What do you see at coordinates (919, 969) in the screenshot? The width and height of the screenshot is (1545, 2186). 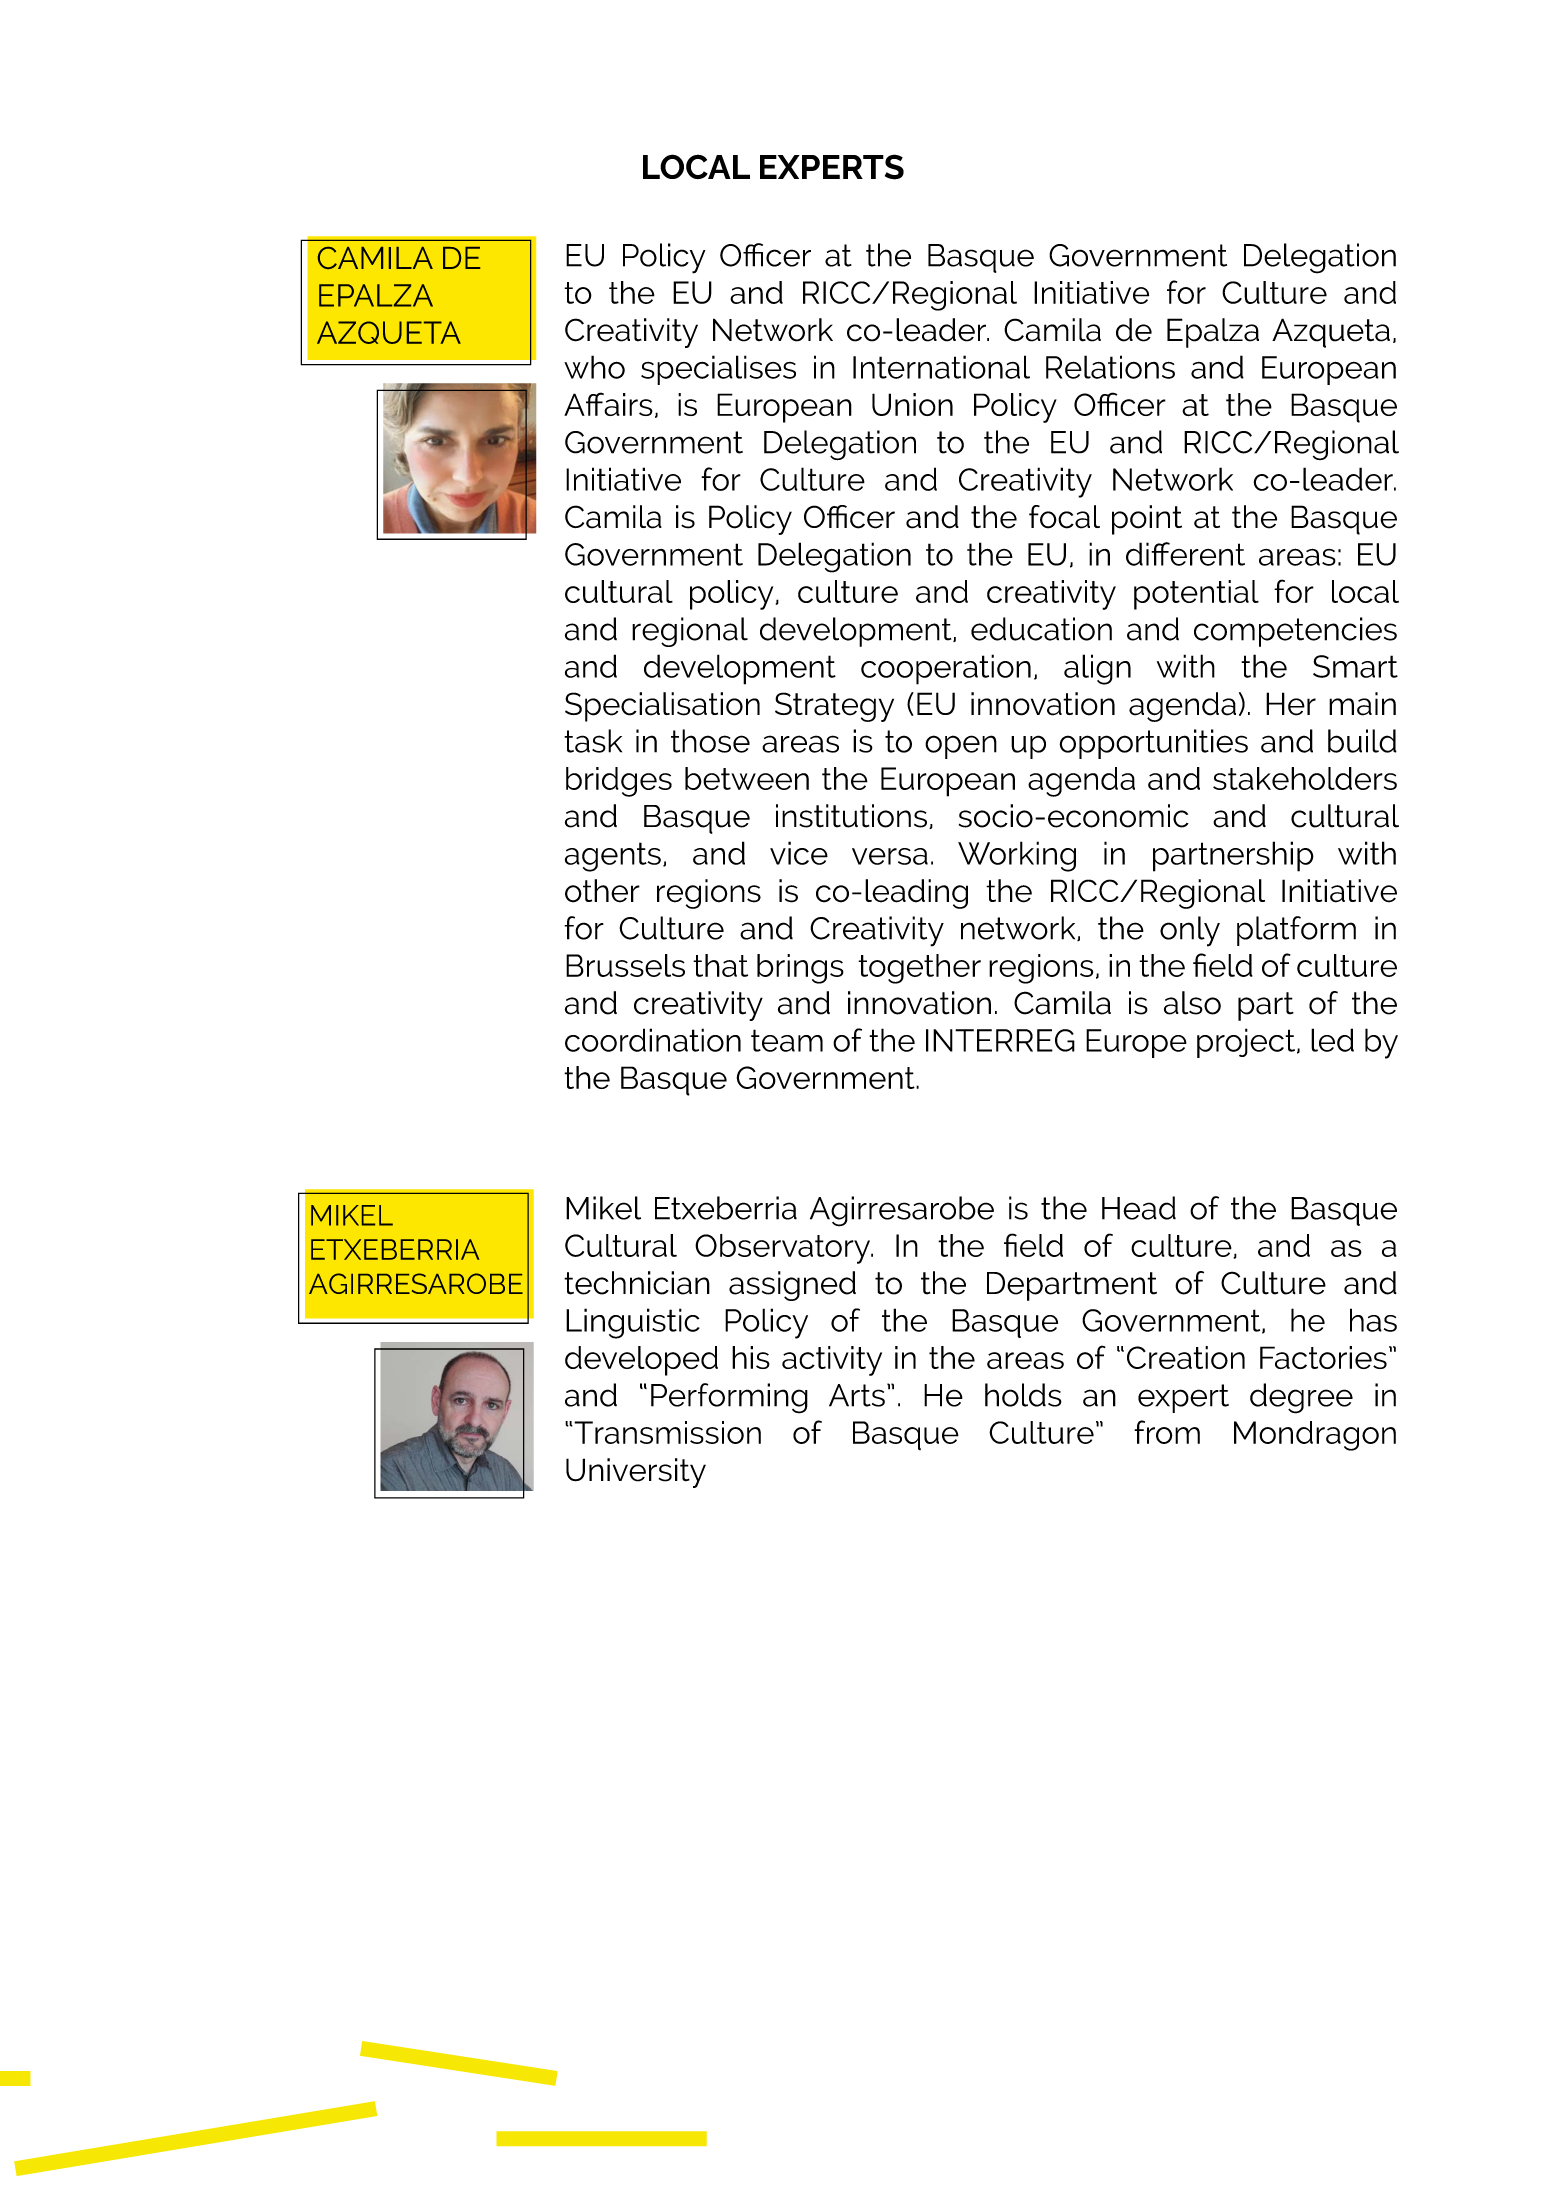 I see `together` at bounding box center [919, 969].
